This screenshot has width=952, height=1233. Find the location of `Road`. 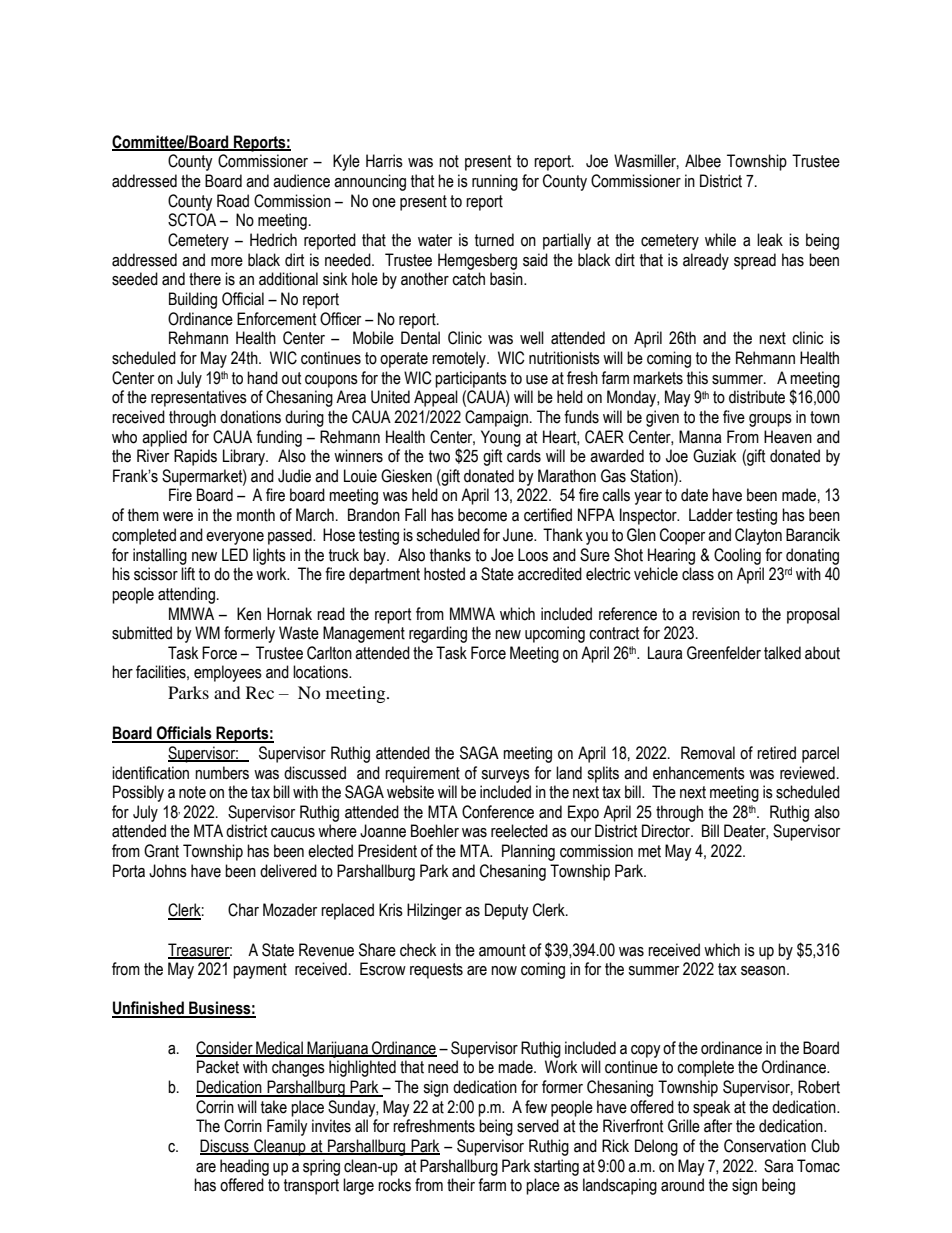

Road is located at coordinates (233, 201).
